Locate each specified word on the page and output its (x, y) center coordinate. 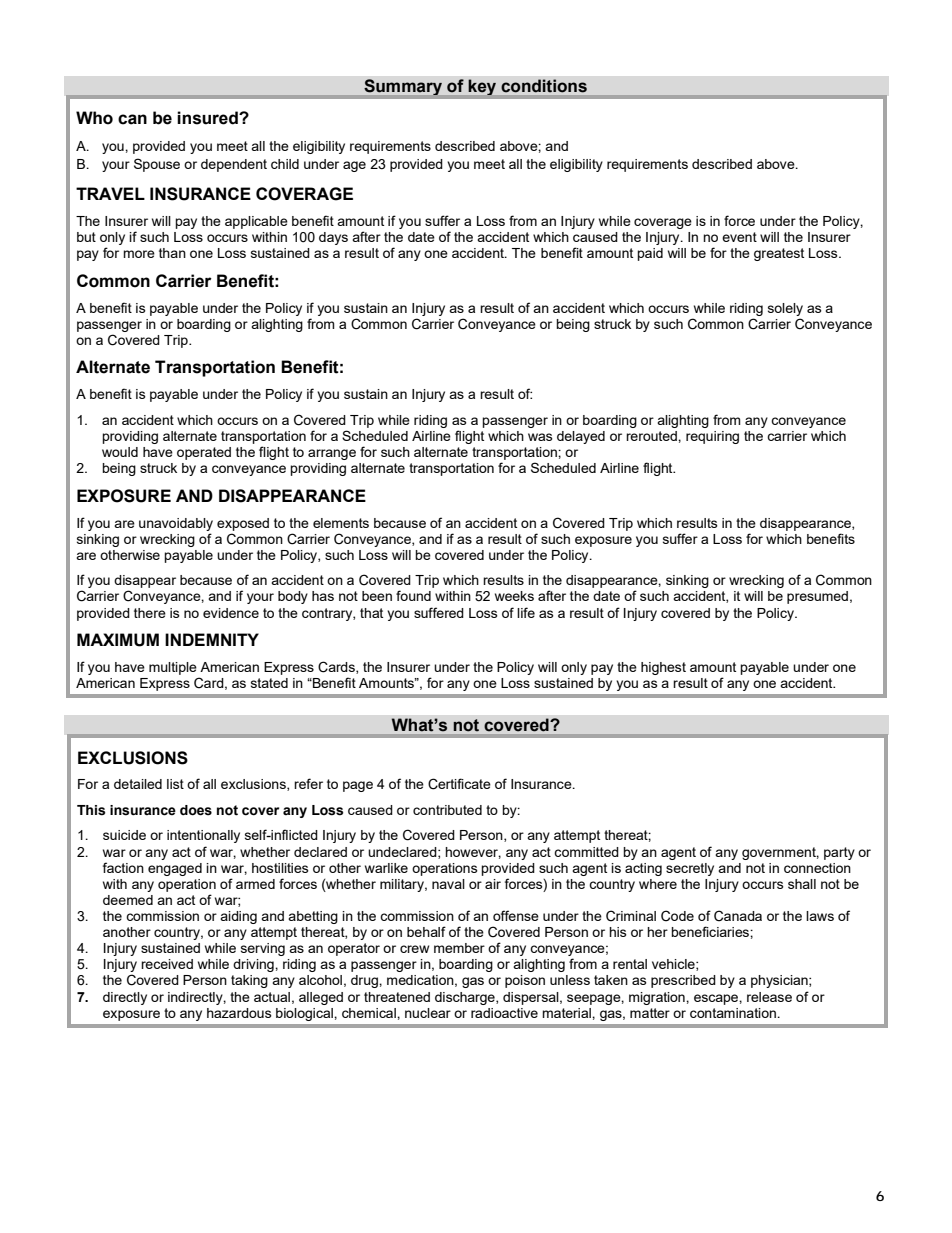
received (167, 964)
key (483, 88)
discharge (466, 998)
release (769, 997)
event (739, 237)
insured (208, 118)
